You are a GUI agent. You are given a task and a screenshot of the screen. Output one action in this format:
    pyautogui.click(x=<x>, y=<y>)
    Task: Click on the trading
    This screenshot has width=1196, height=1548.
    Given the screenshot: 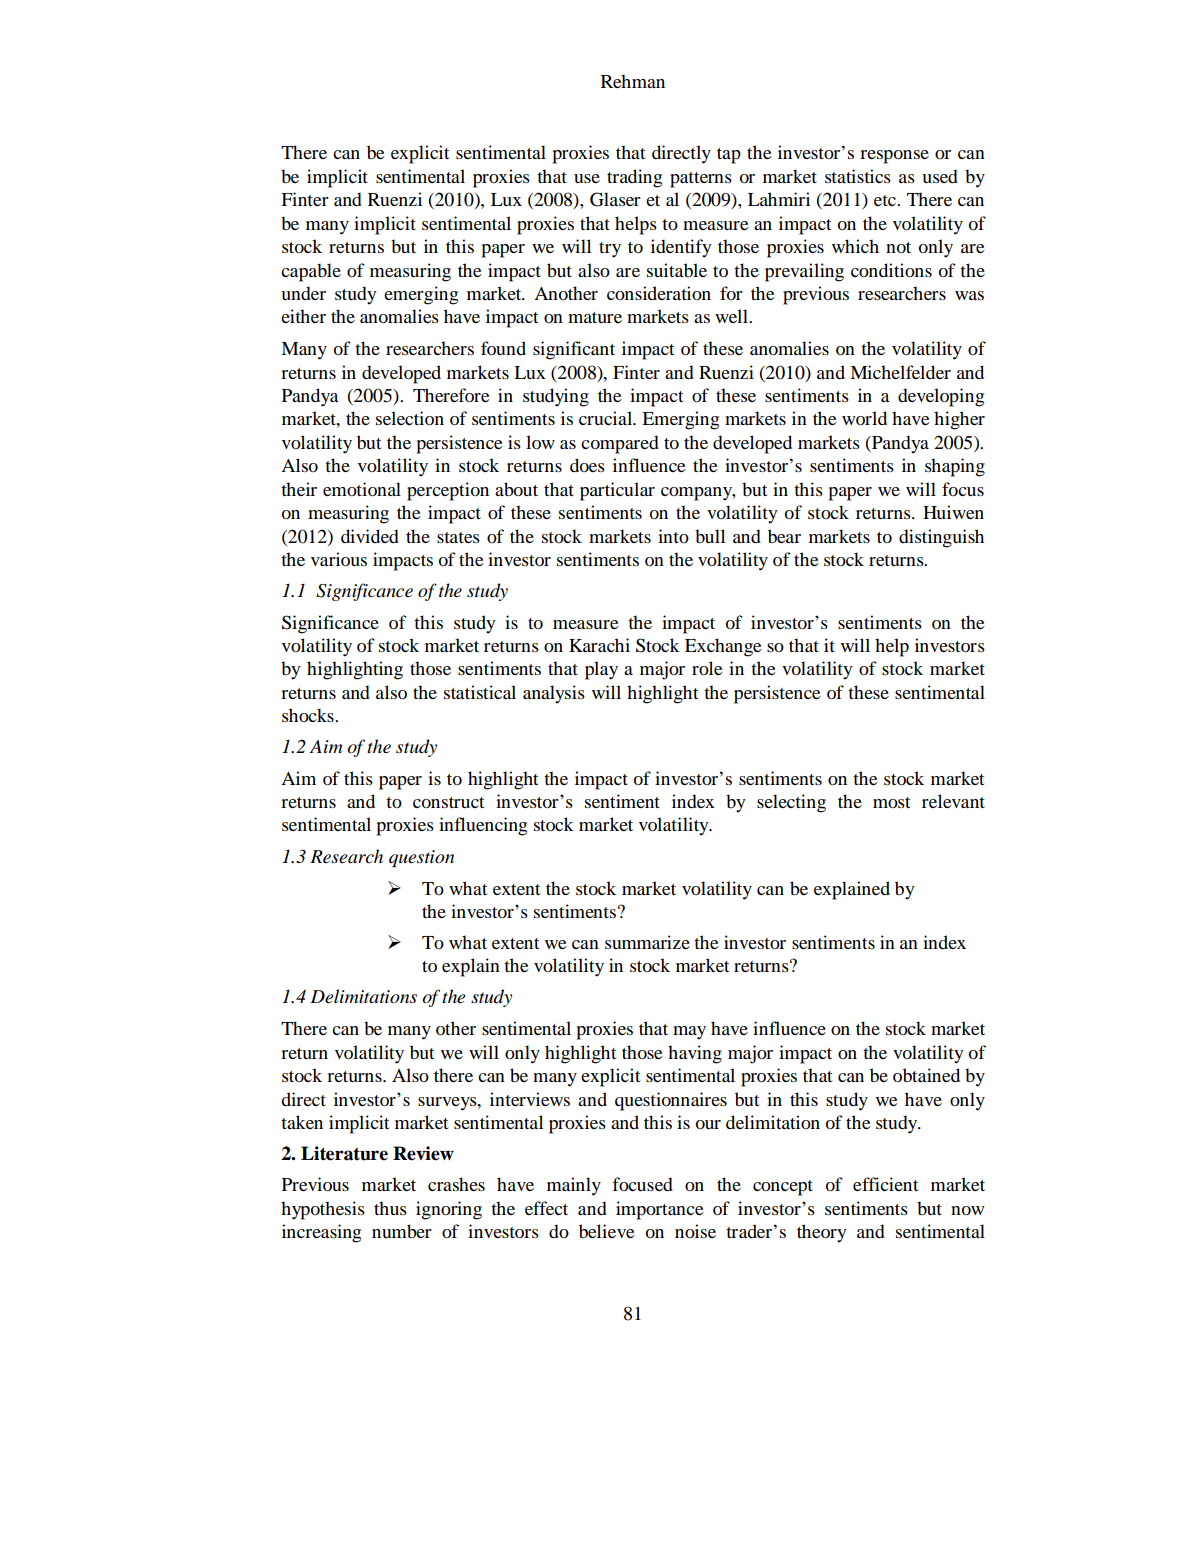 What is the action you would take?
    pyautogui.click(x=634, y=178)
